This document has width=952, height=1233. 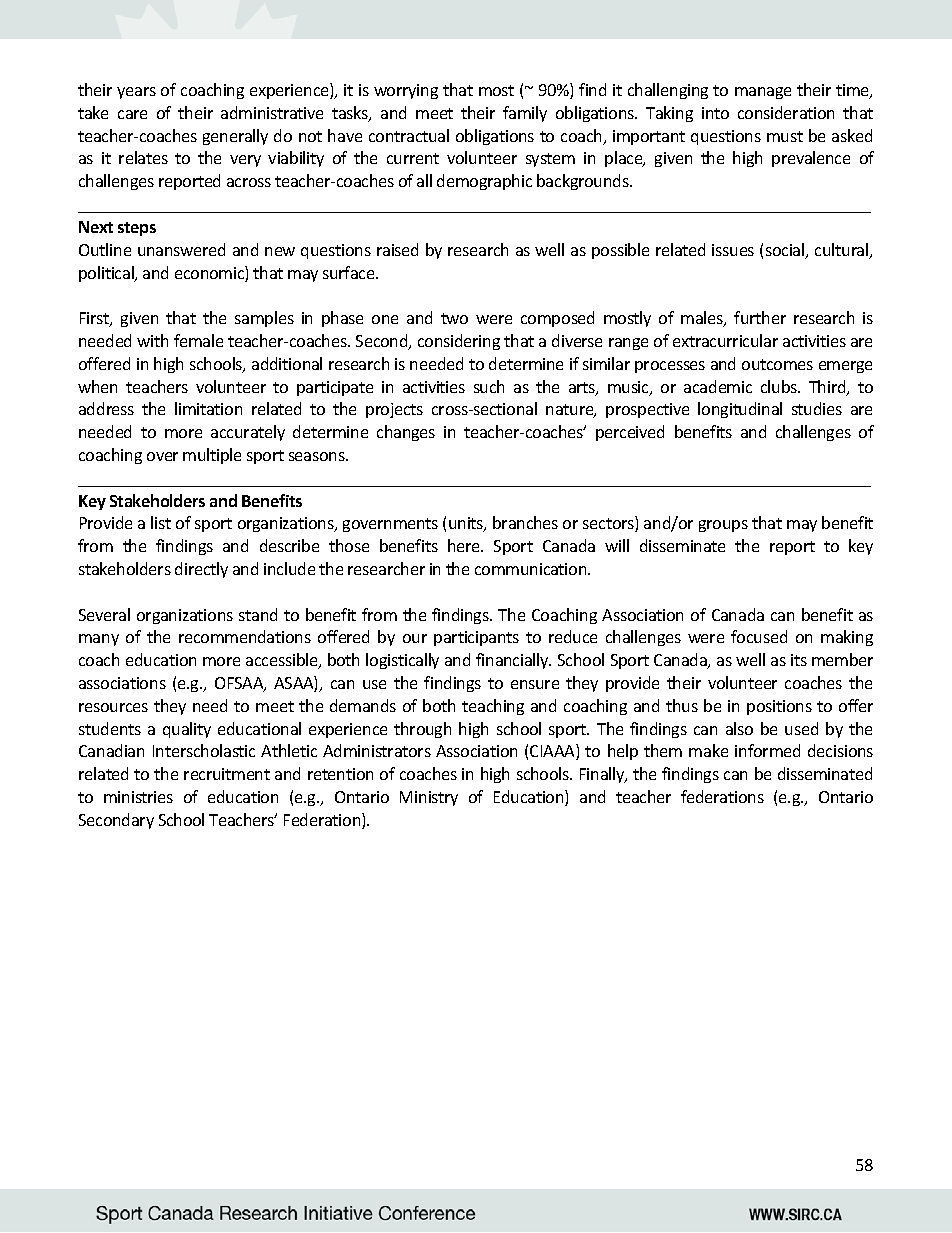 I want to click on care, so click(x=132, y=114).
